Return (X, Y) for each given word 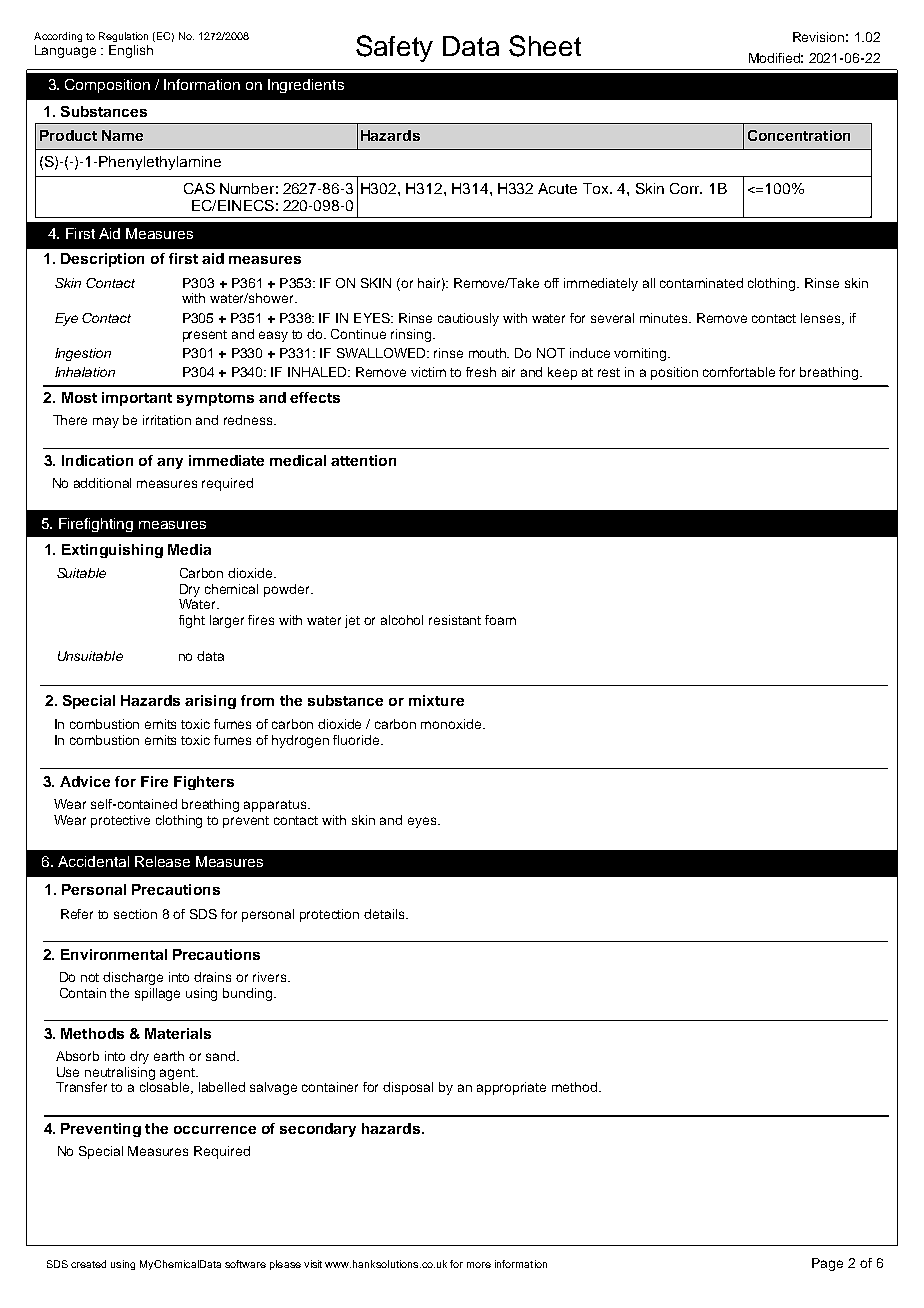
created (88, 1264)
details (385, 914)
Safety (394, 48)
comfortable (739, 372)
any (170, 463)
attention (363, 460)
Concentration (799, 135)
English (131, 51)
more (479, 1265)
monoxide (452, 724)
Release (162, 861)
